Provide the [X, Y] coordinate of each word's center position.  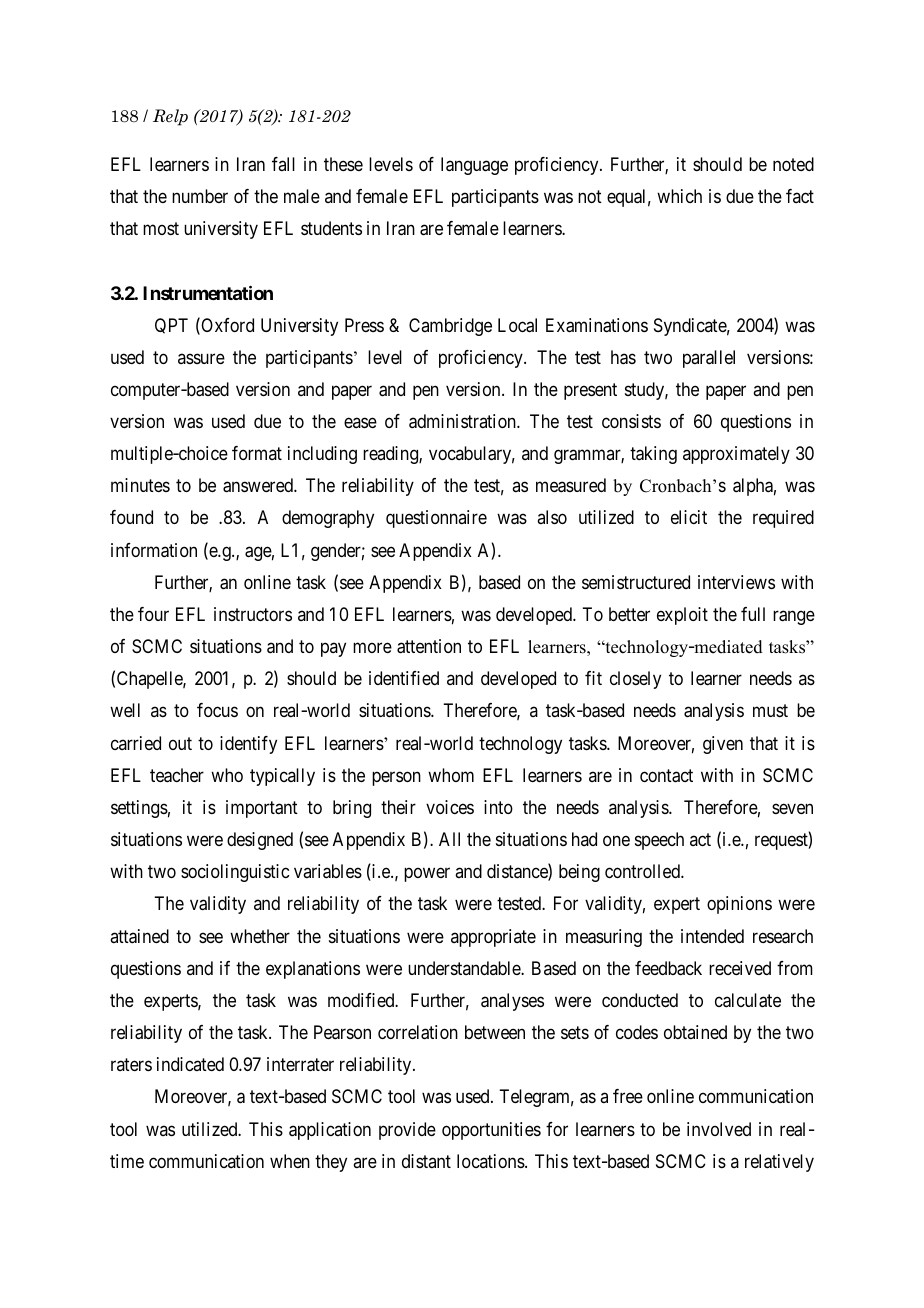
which [679, 196]
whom [451, 775]
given [723, 745]
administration [463, 421]
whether [260, 936]
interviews [736, 582]
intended [712, 936]
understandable [465, 968]
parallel [709, 359]
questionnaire [436, 519]
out [180, 743]
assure [201, 358]
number [200, 196]
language [474, 166]
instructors [253, 614]
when [290, 1161]
